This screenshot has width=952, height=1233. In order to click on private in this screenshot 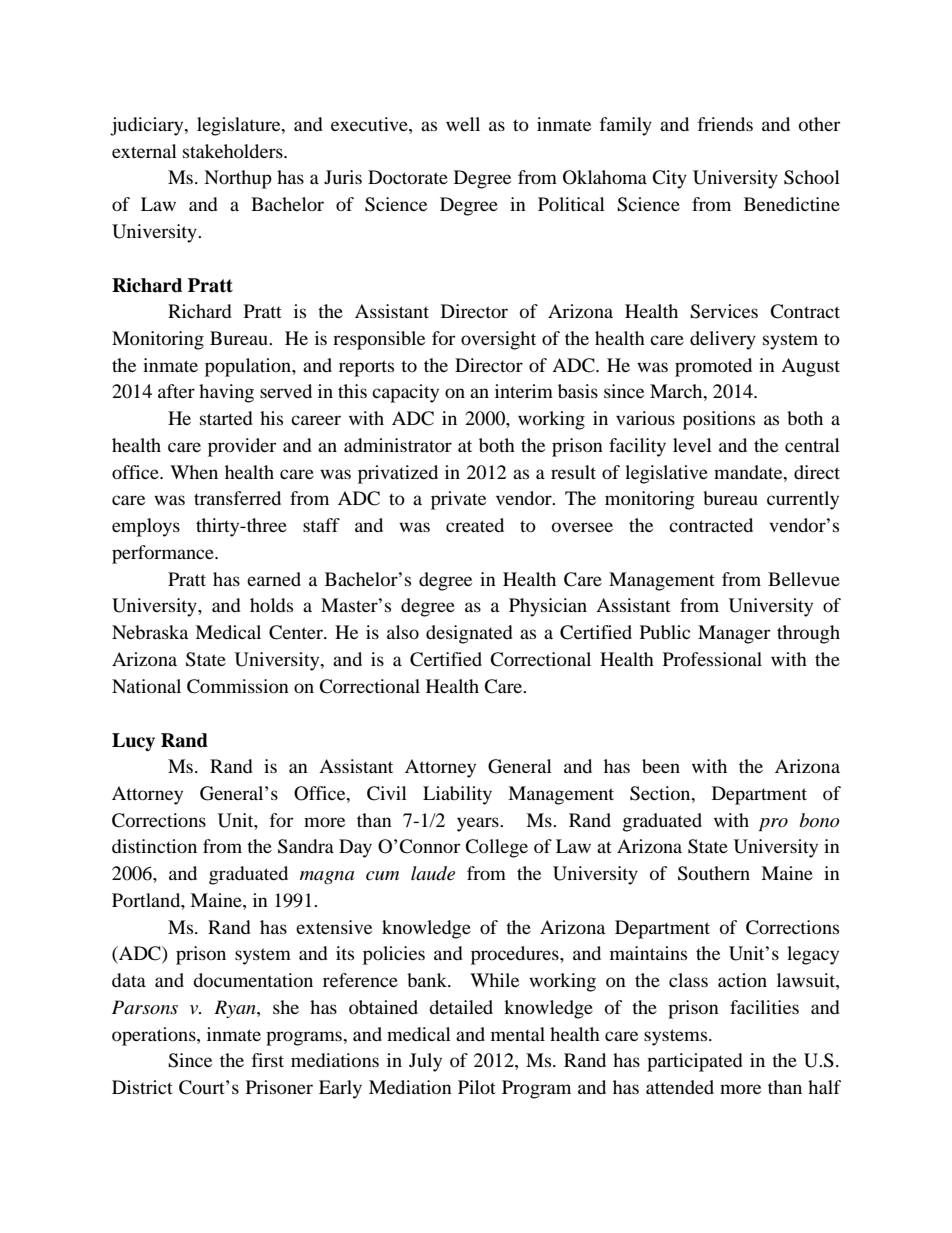, I will do `click(458, 500)`.
